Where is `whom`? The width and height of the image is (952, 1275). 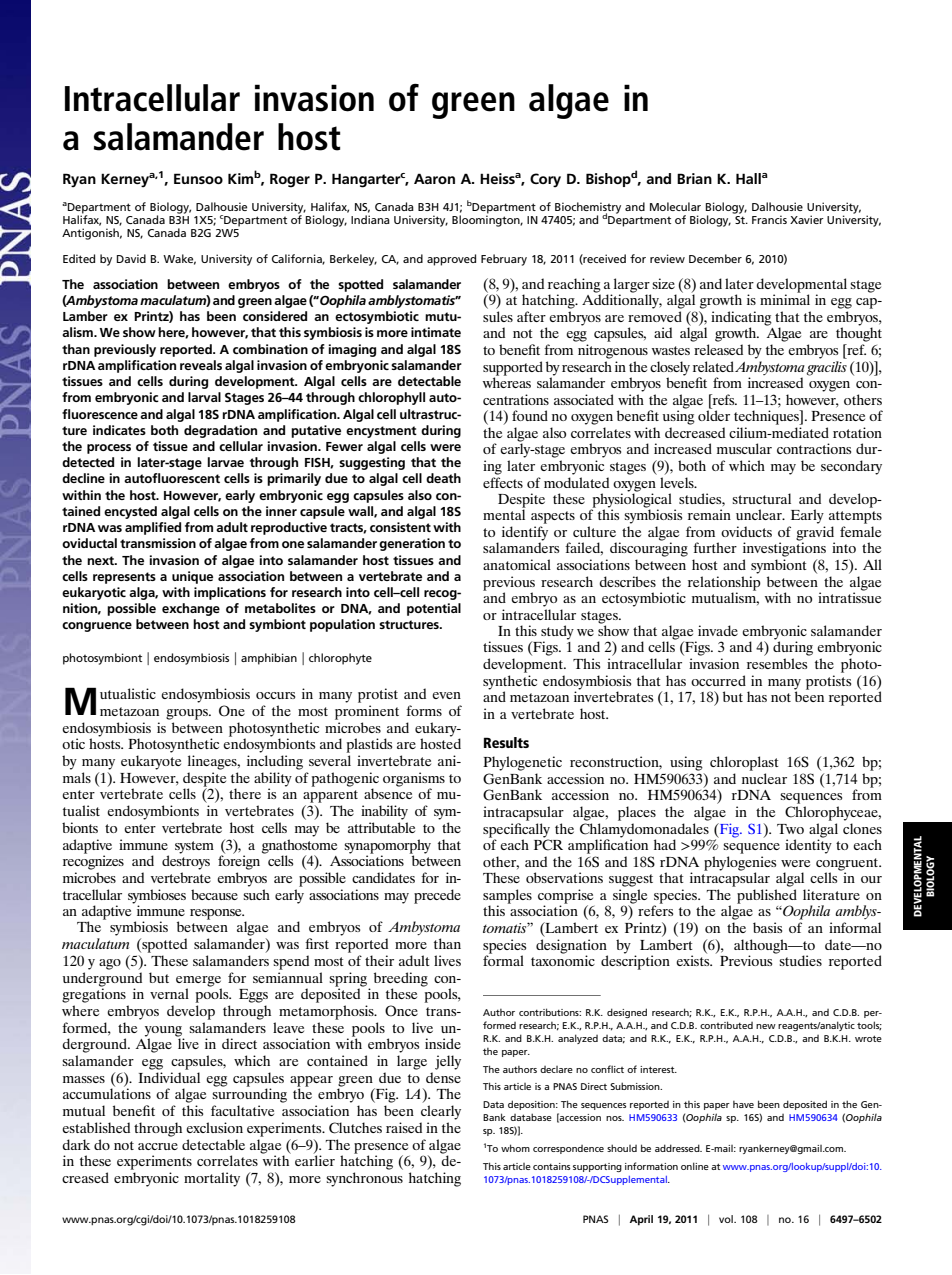
whom is located at coordinates (515, 1148).
